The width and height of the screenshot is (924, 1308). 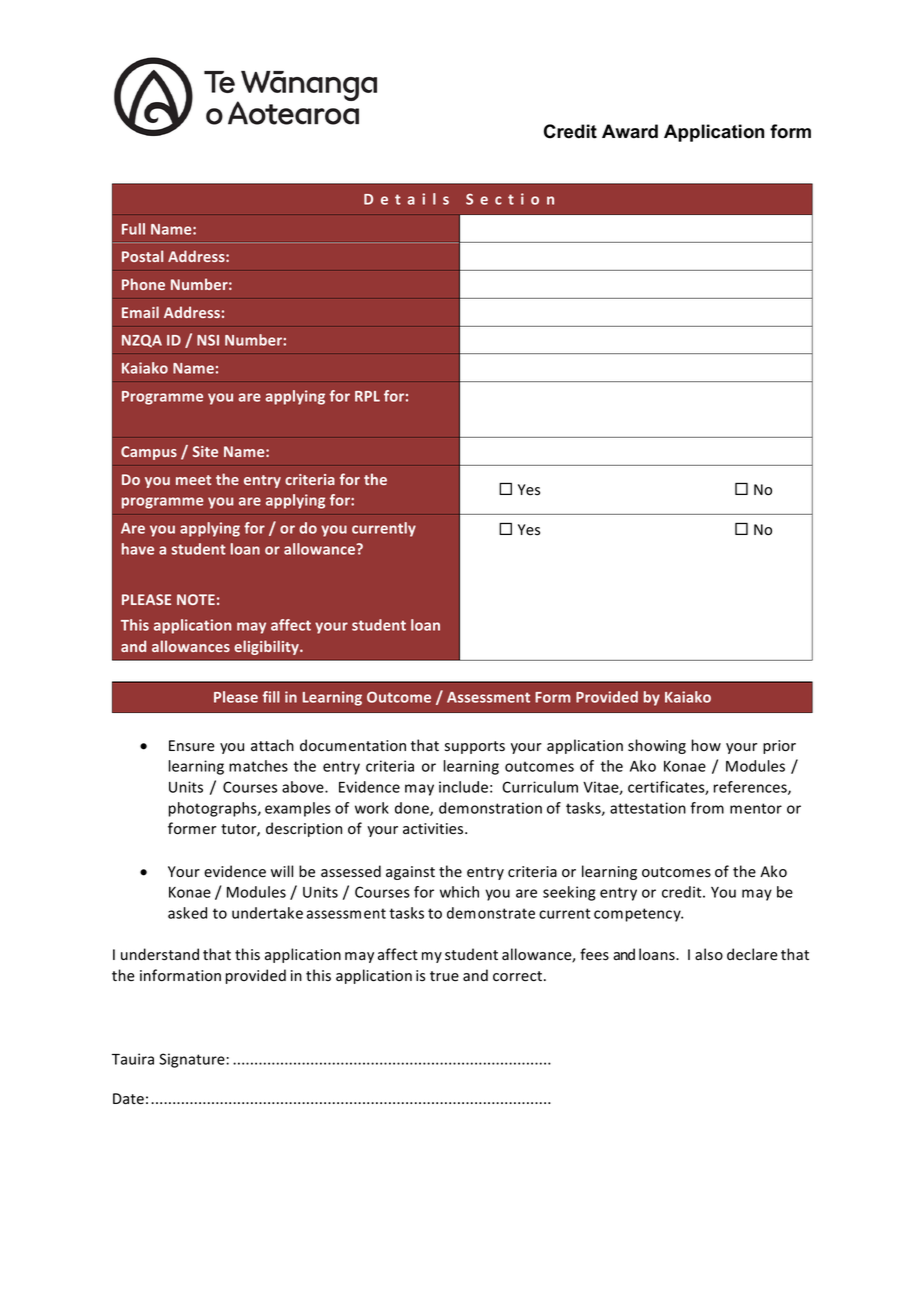 What do you see at coordinates (208, 340) in the screenshot?
I see `NSI` at bounding box center [208, 340].
